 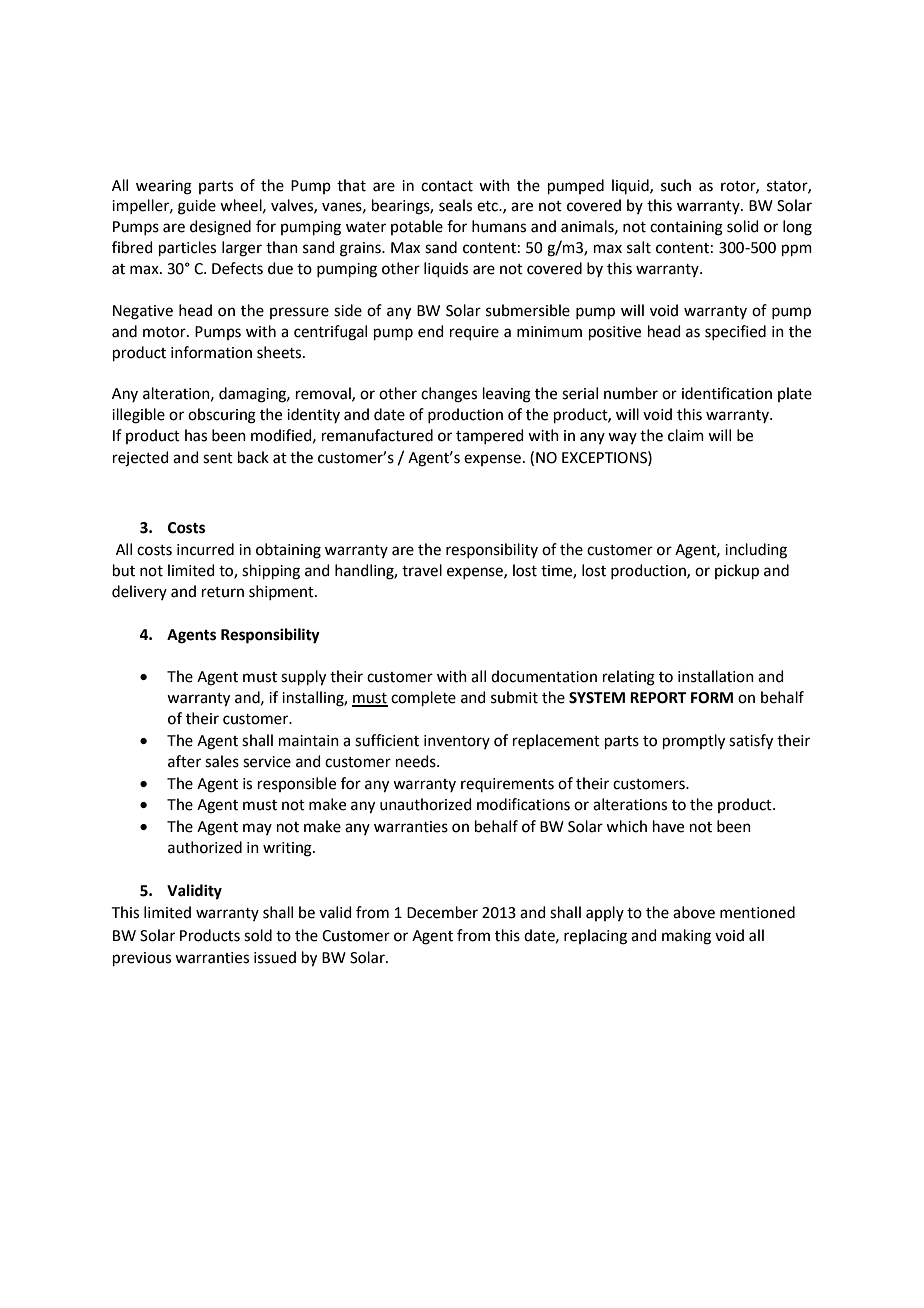 What do you see at coordinates (258, 935) in the page?
I see `sold` at bounding box center [258, 935].
